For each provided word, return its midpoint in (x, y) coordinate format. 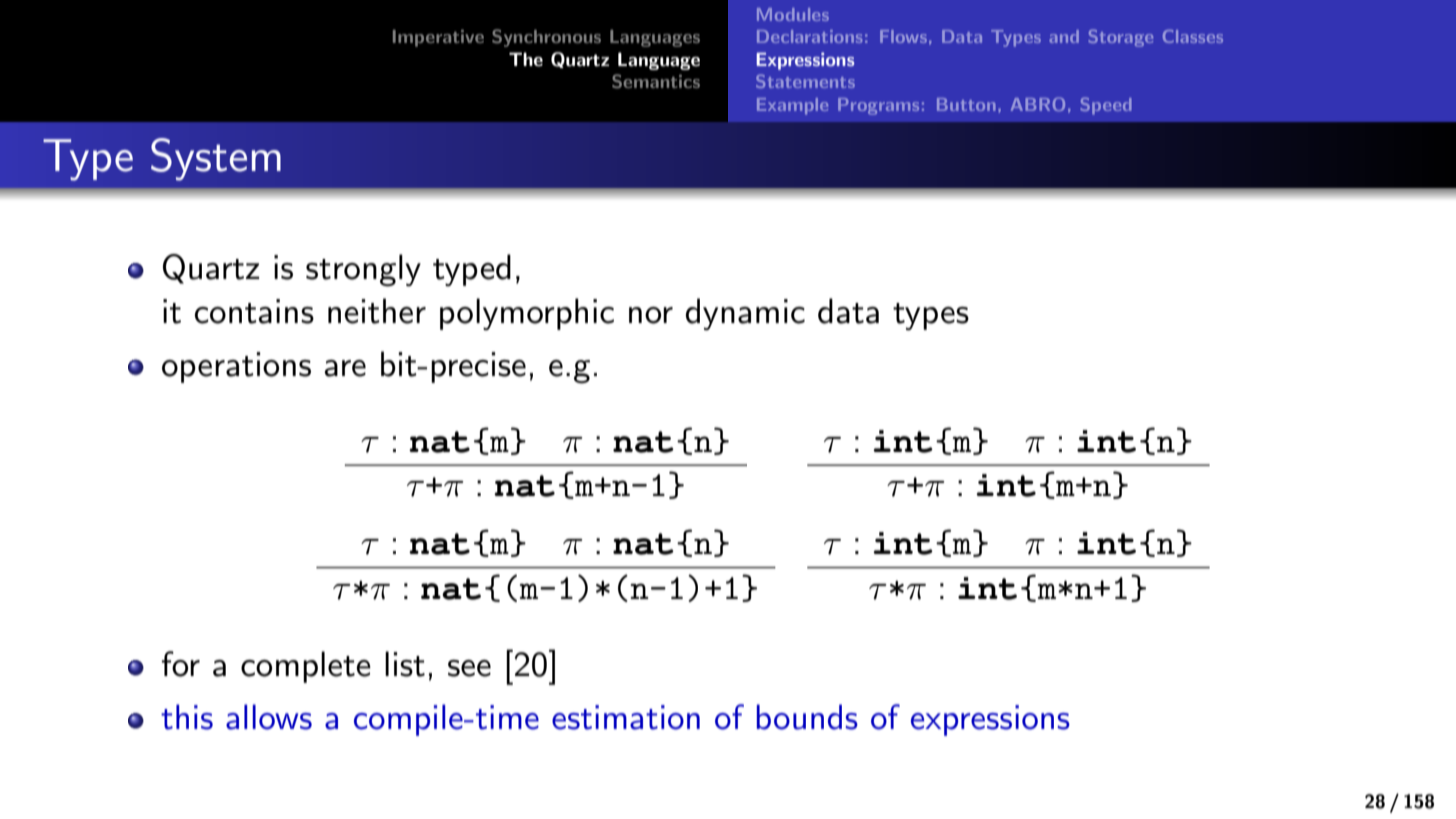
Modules (793, 14)
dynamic (745, 314)
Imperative (438, 38)
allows (269, 717)
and (1064, 36)
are (345, 368)
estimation (626, 717)
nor (651, 315)
